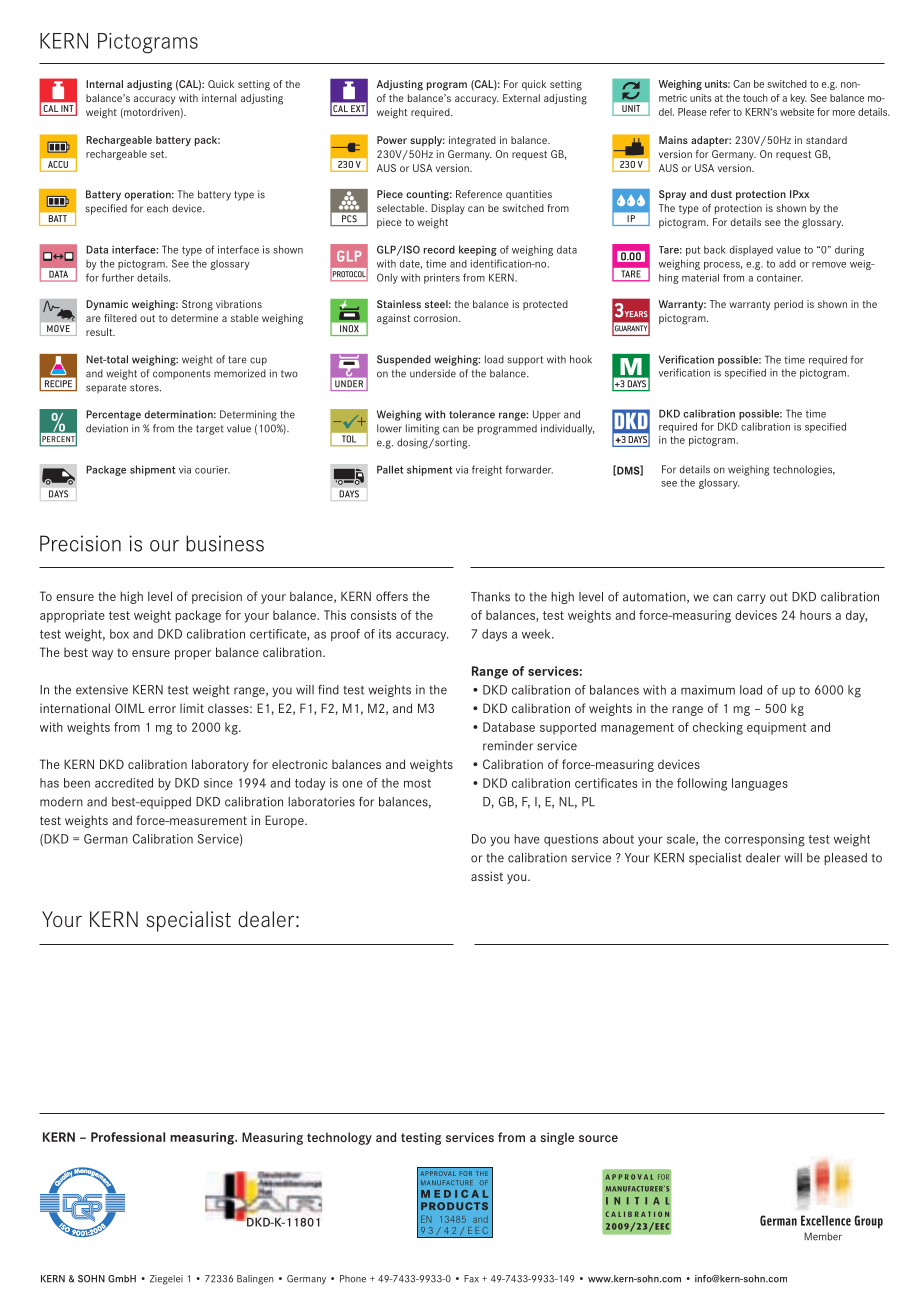  What do you see at coordinates (755, 98) in the page?
I see `touch` at bounding box center [755, 98].
